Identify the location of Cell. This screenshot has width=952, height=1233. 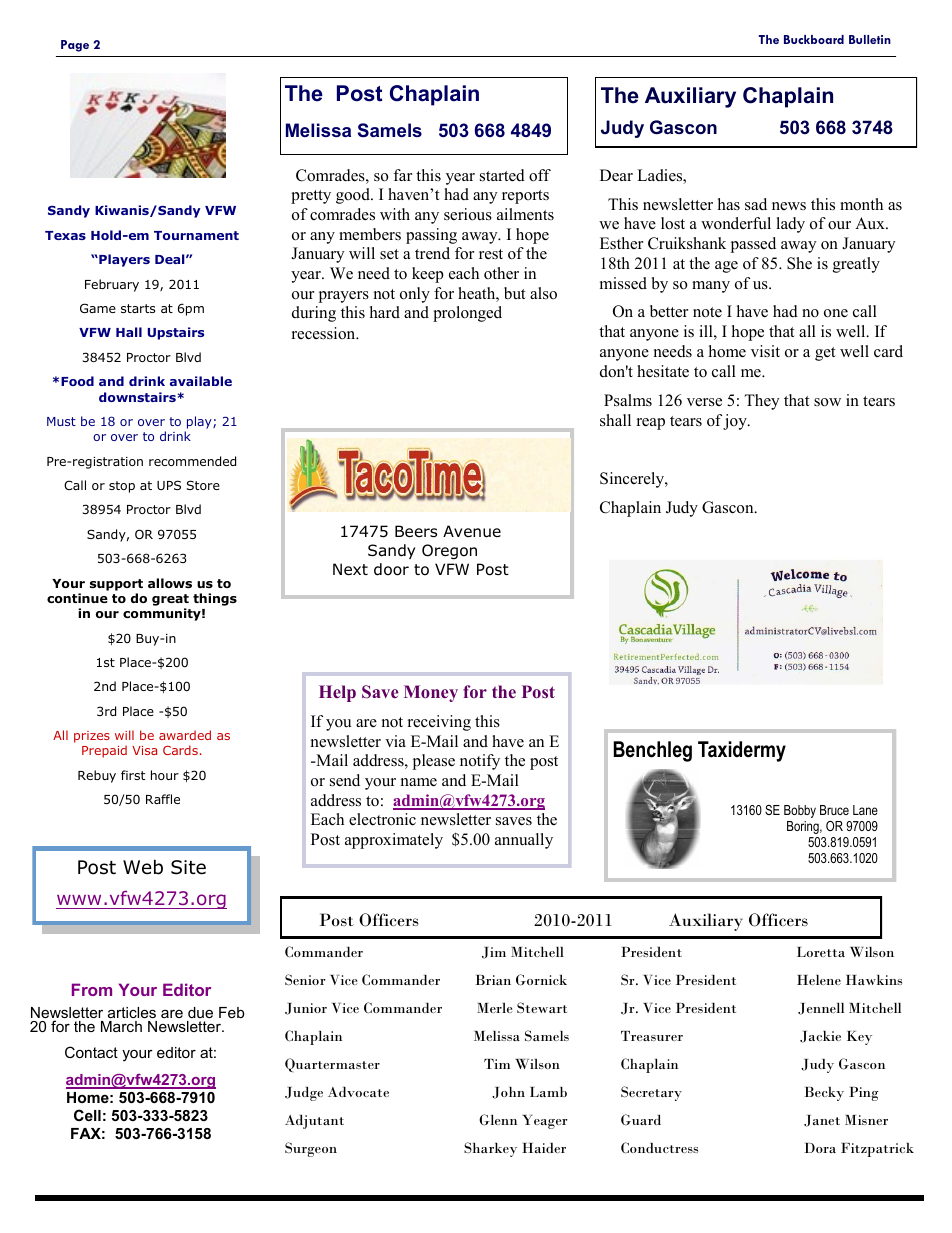
(87, 1115).
